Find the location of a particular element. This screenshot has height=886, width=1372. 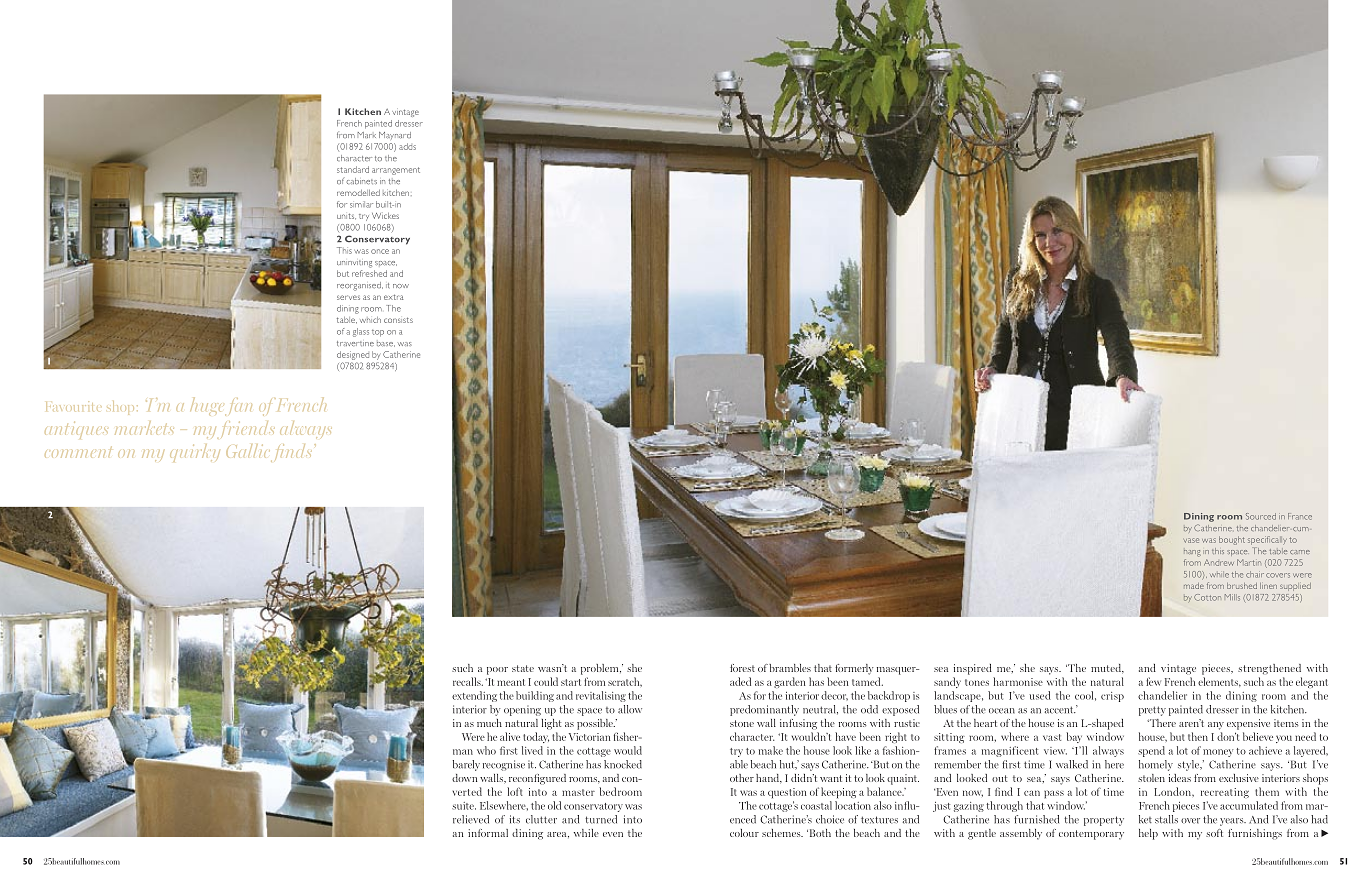

standard is located at coordinates (353, 169).
